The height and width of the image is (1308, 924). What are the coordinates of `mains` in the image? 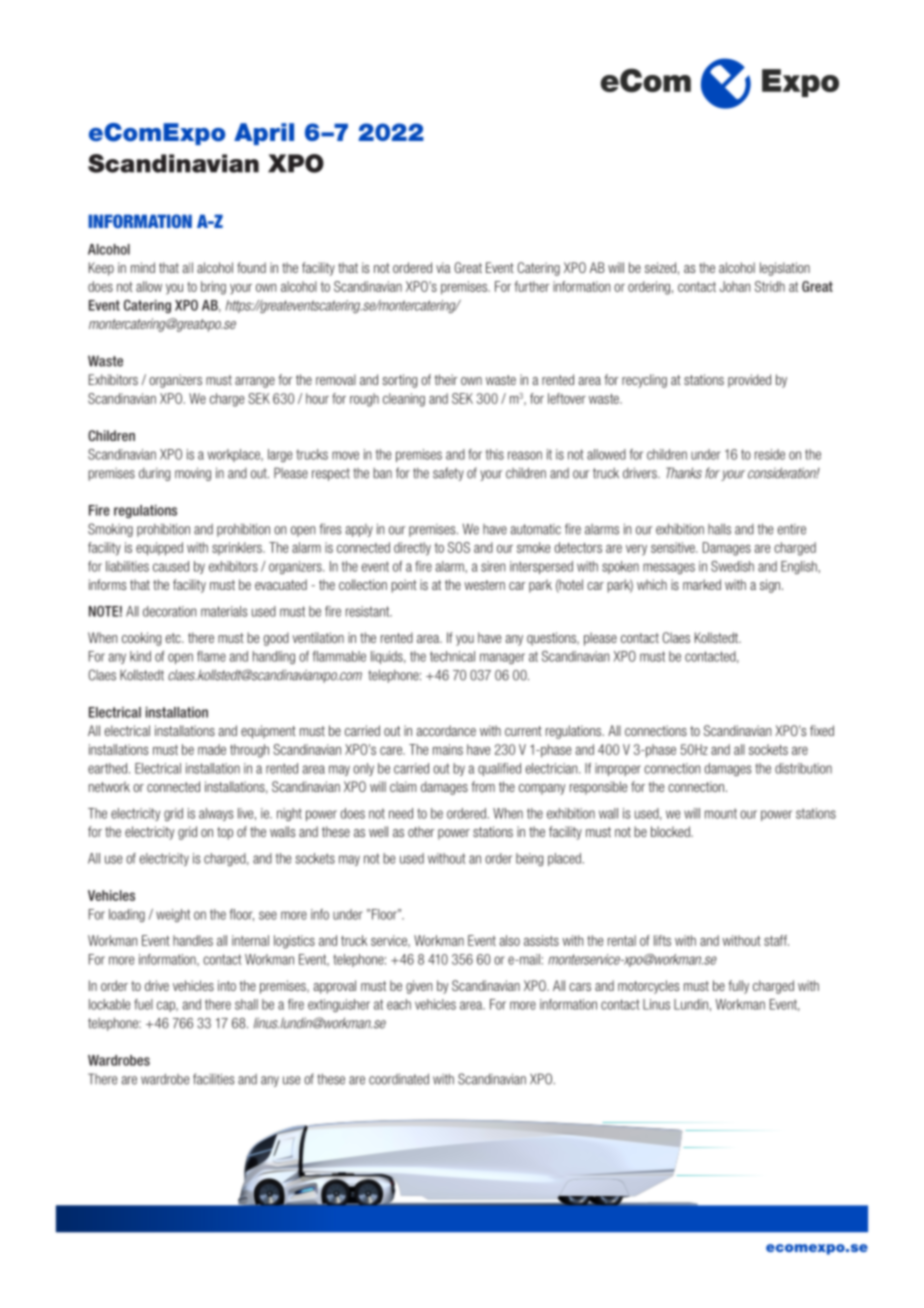 It's located at (448, 749).
